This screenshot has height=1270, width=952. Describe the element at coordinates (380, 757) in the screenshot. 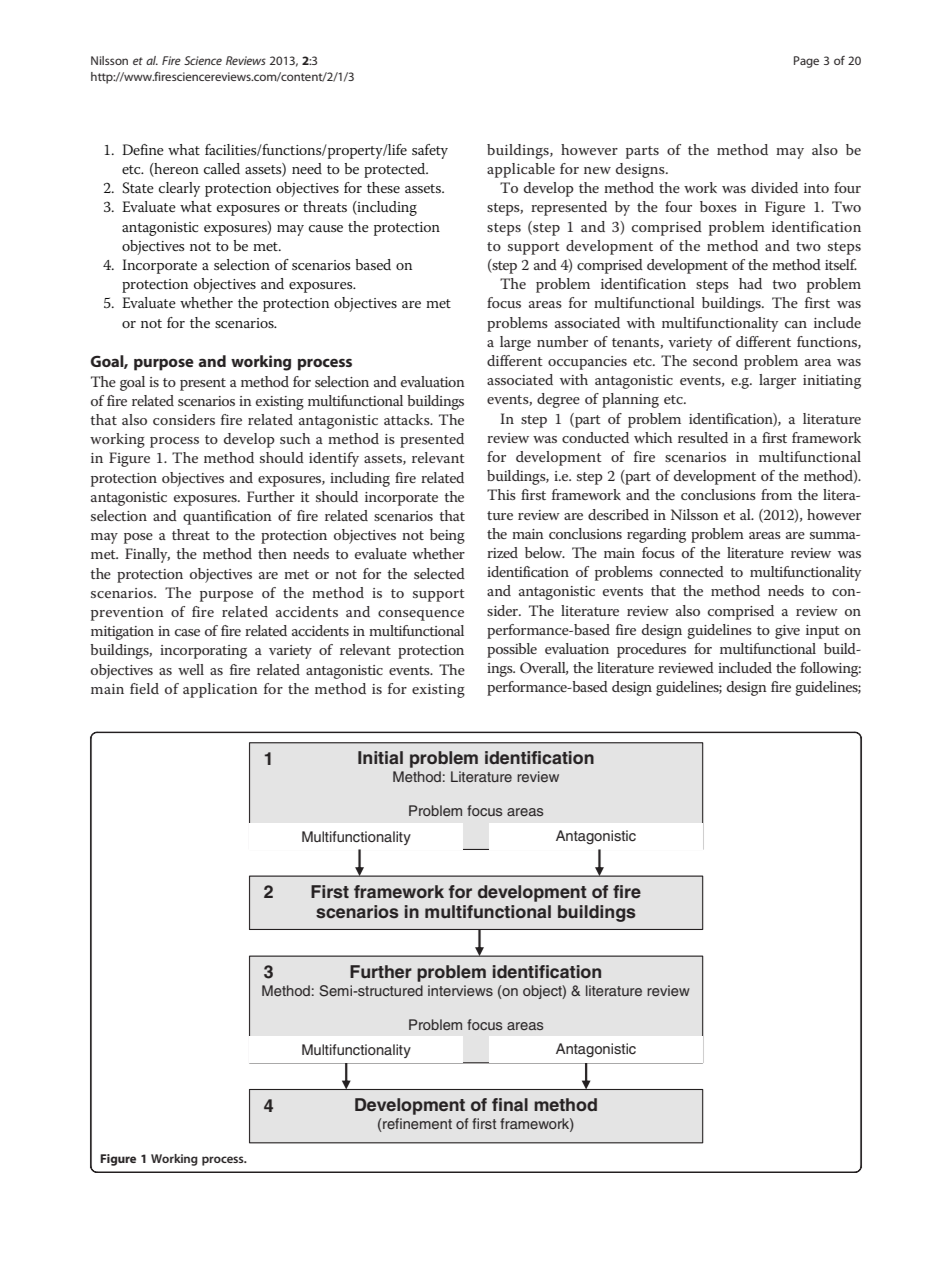

I see `Initial` at that location.
